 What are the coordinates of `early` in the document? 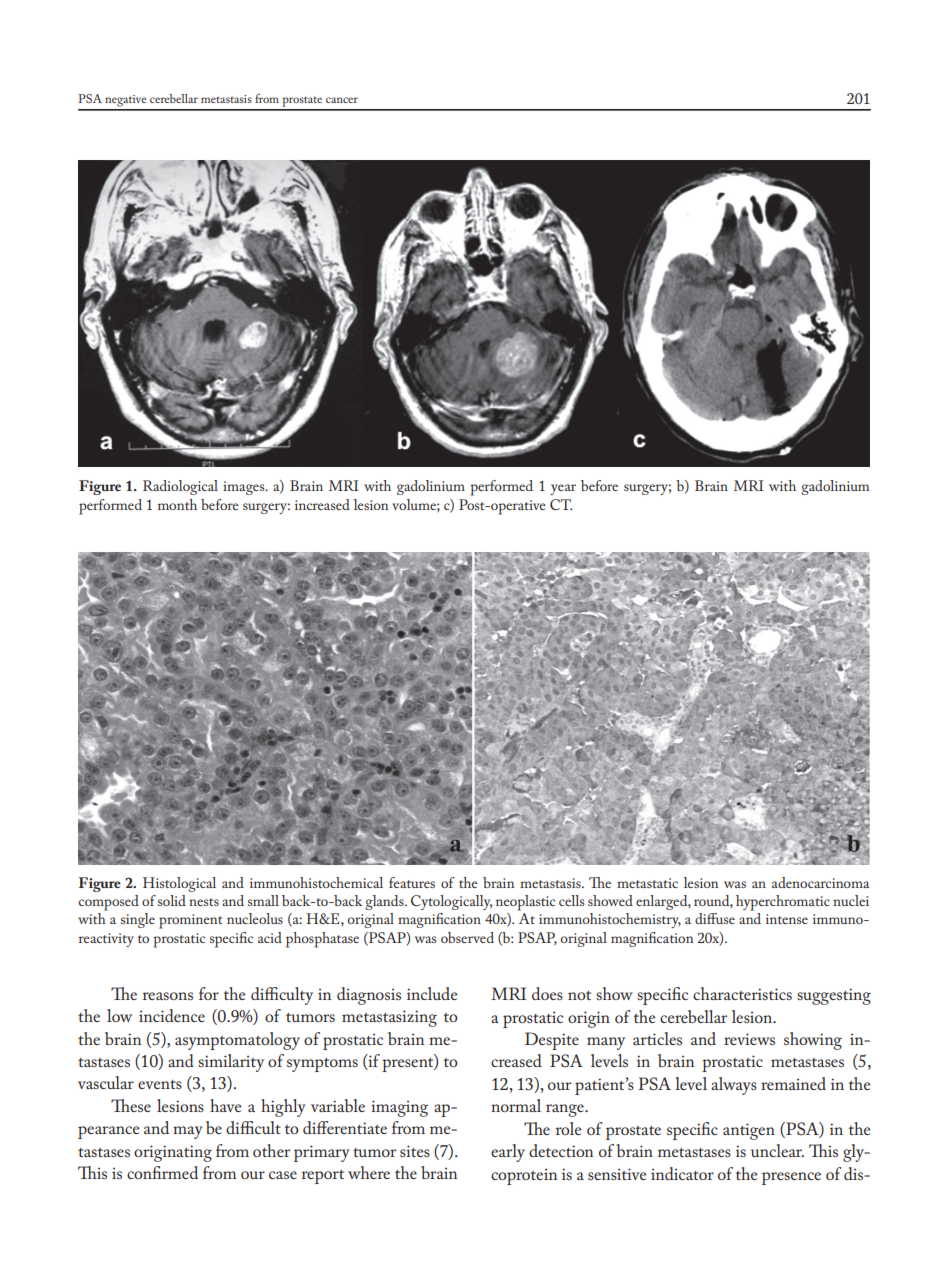 It's located at (508, 1153).
